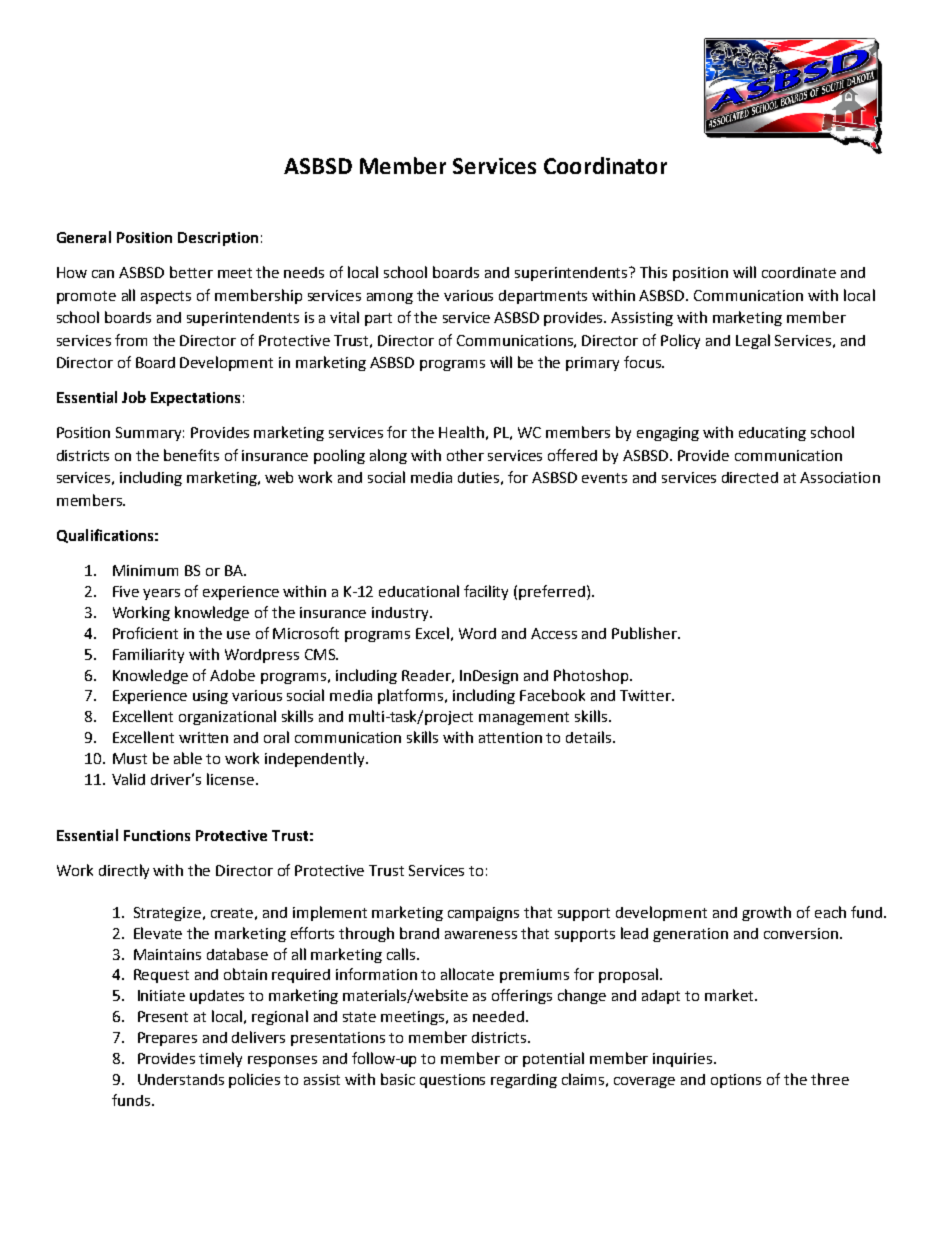 The height and width of the image is (1233, 952). I want to click on educating, so click(772, 434).
